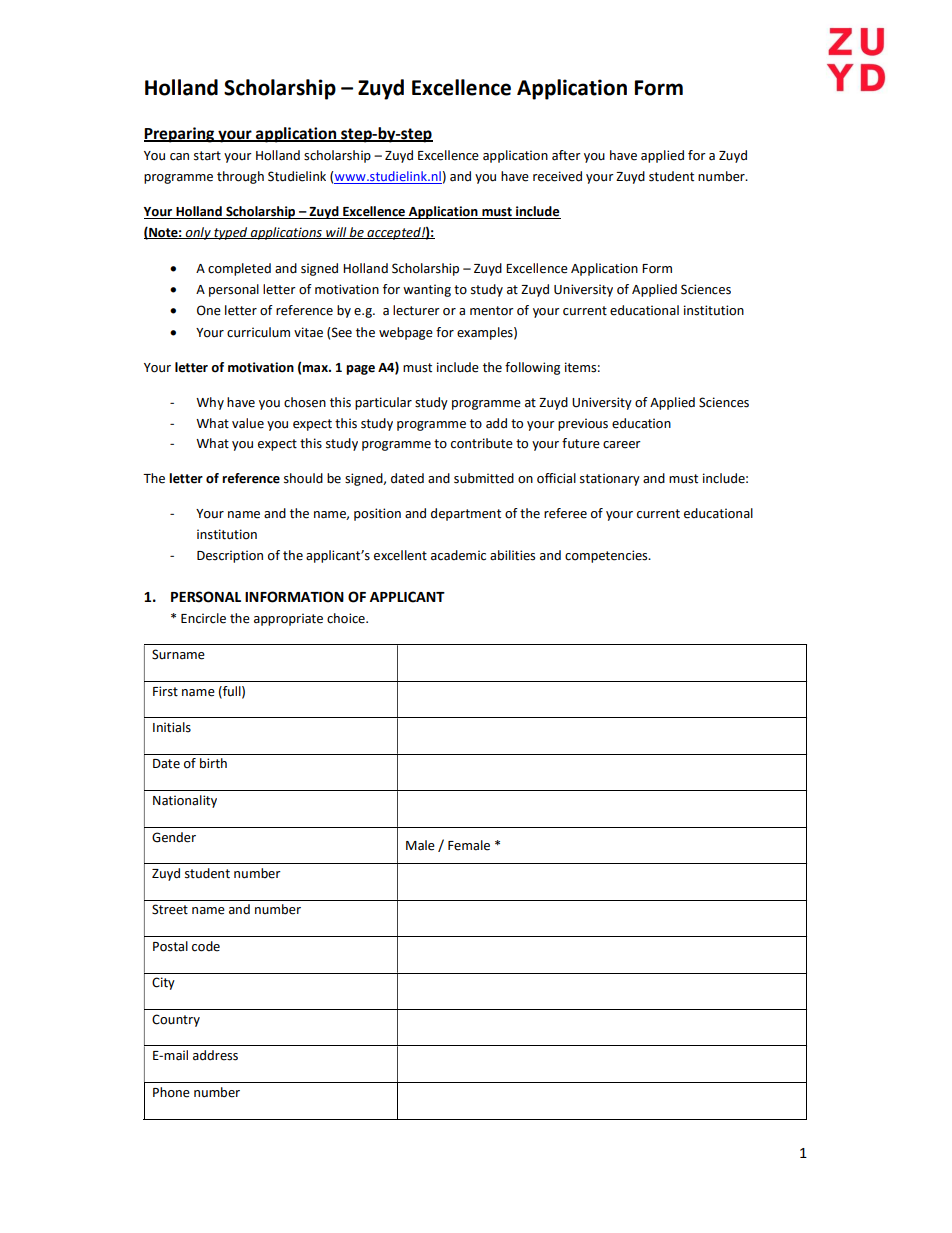 This document has width=952, height=1233. What do you see at coordinates (215, 1055) in the document?
I see `address` at bounding box center [215, 1055].
